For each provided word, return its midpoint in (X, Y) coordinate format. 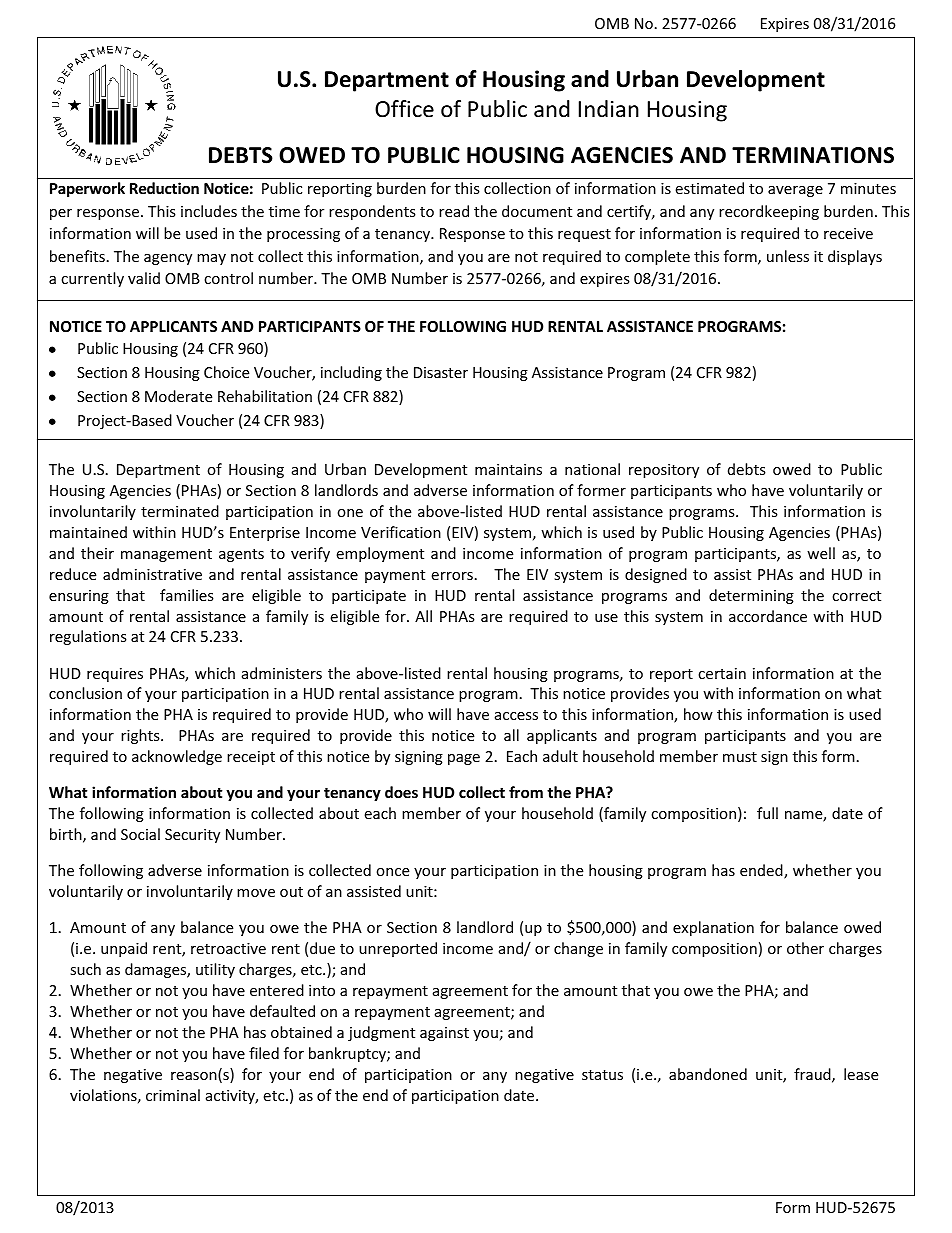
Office (404, 109)
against (444, 1034)
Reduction (164, 188)
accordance (768, 616)
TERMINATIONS (813, 155)
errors (452, 576)
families (187, 595)
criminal (173, 1095)
